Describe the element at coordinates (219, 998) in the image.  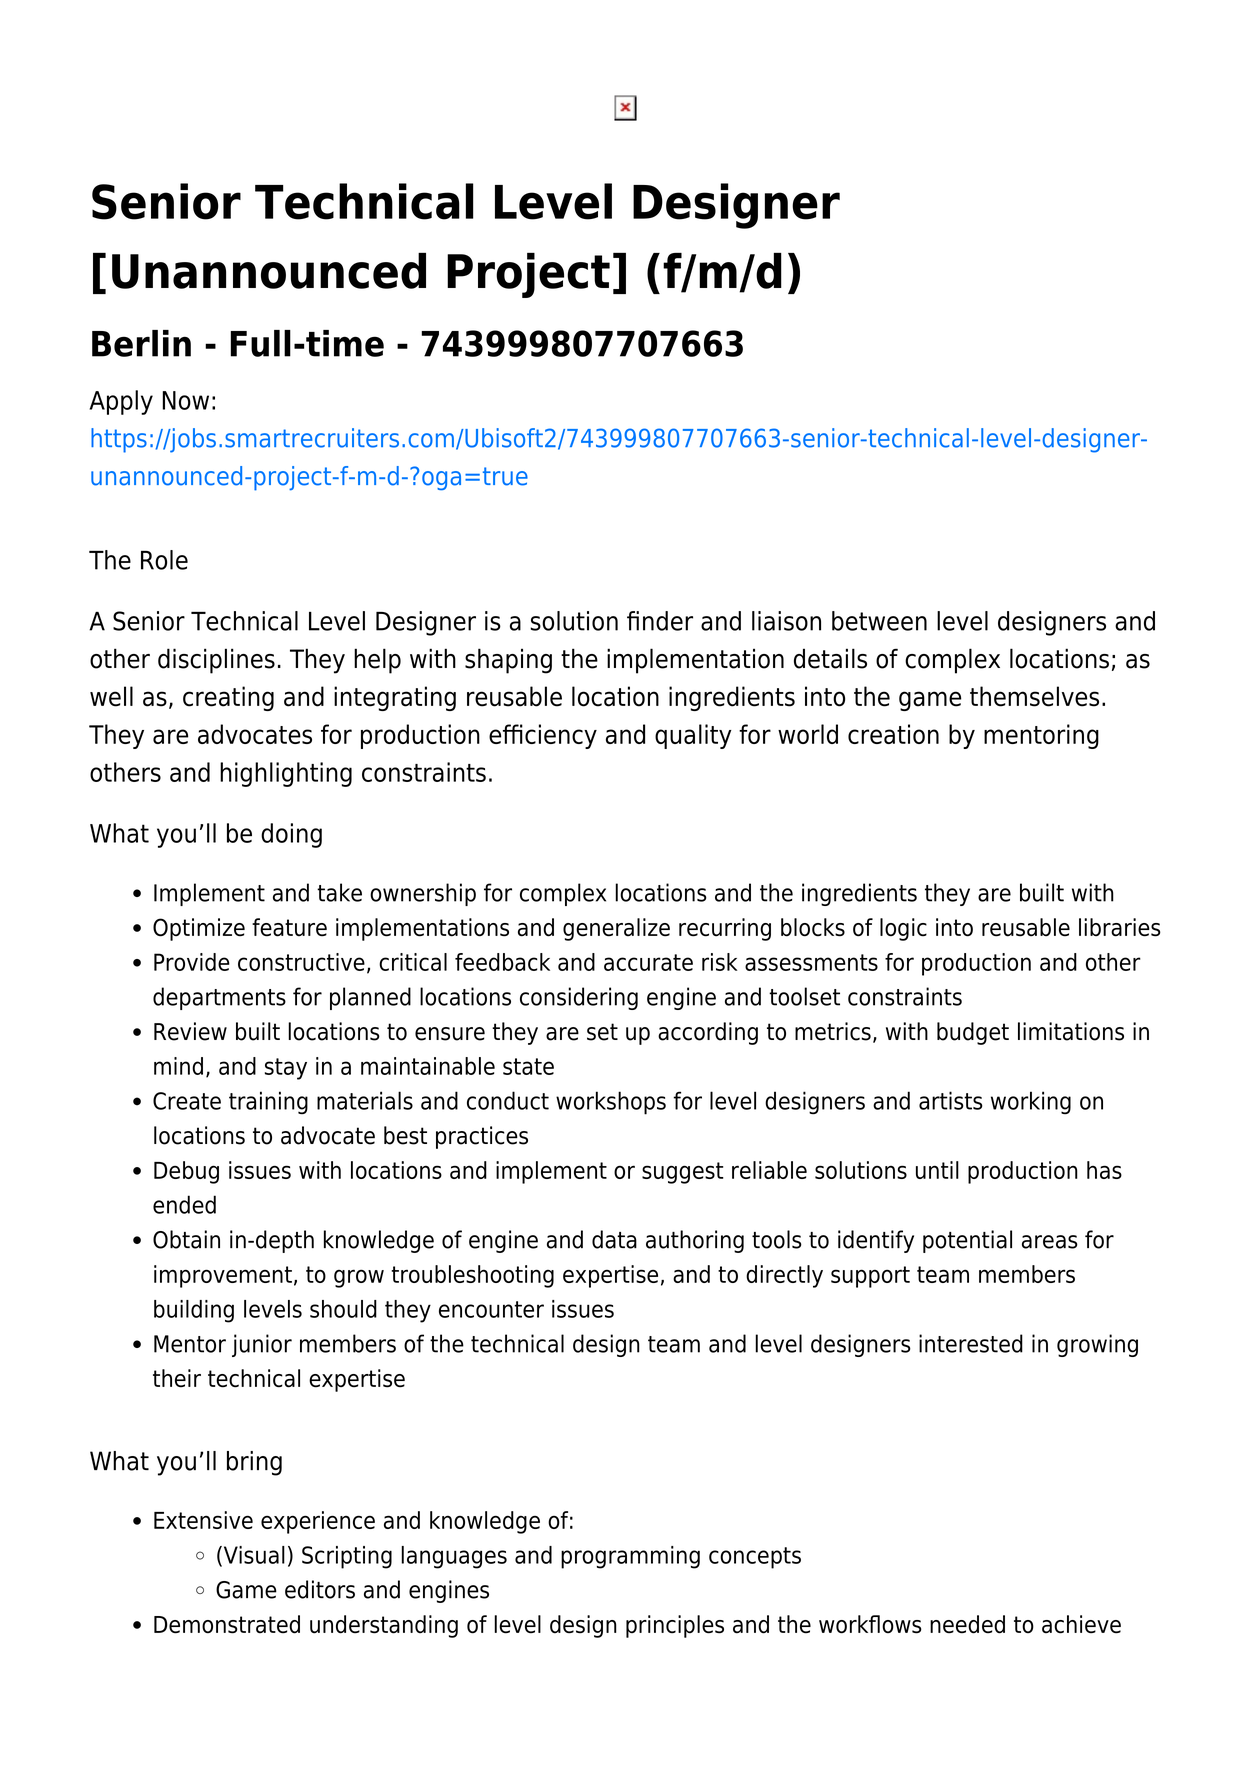
I see `departments` at that location.
